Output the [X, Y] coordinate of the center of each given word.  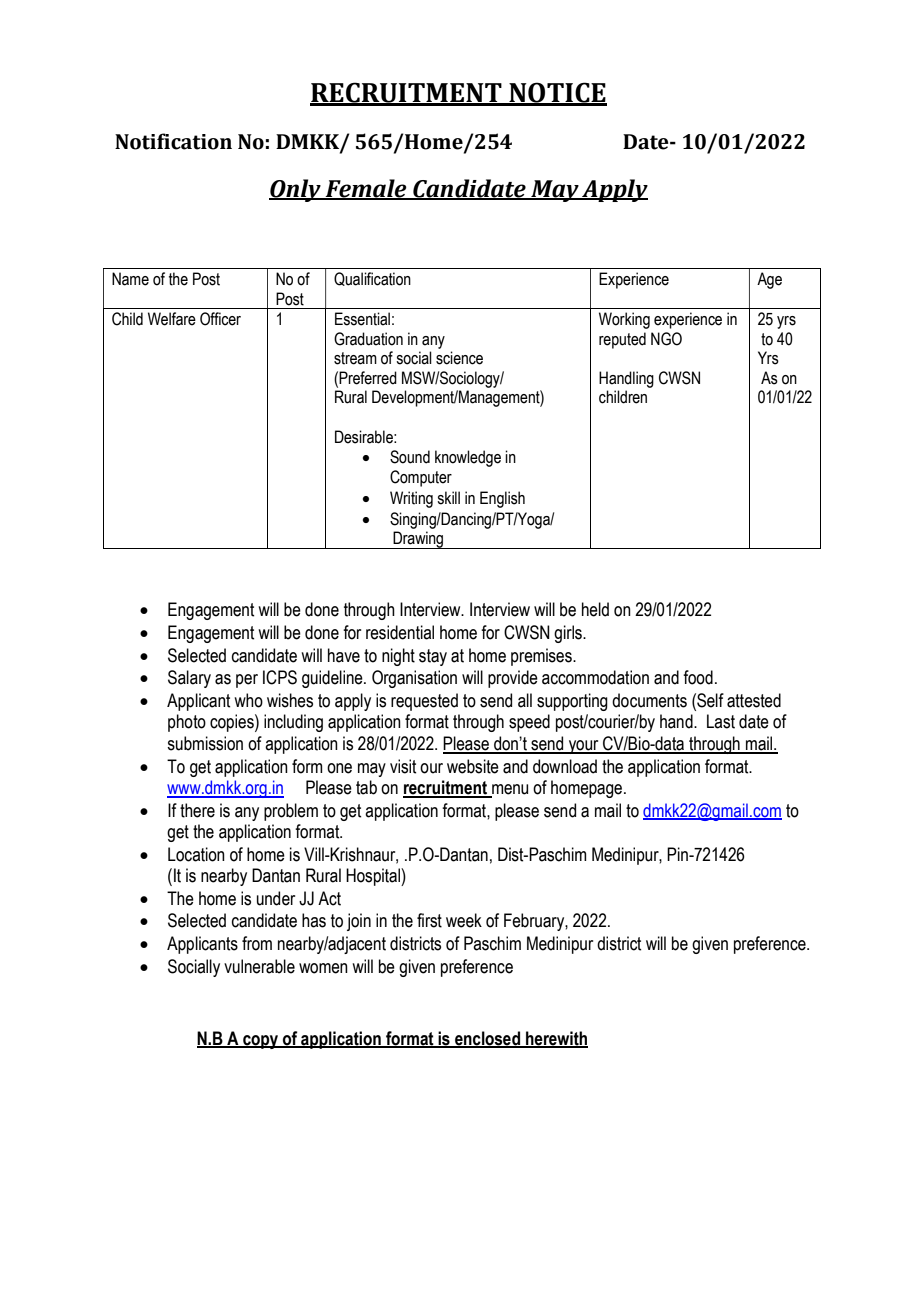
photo [187, 723]
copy [260, 1042]
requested [424, 702]
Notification [173, 141]
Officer [220, 319]
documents [649, 700]
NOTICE [557, 93]
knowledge [468, 458]
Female [366, 189]
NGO [666, 339]
